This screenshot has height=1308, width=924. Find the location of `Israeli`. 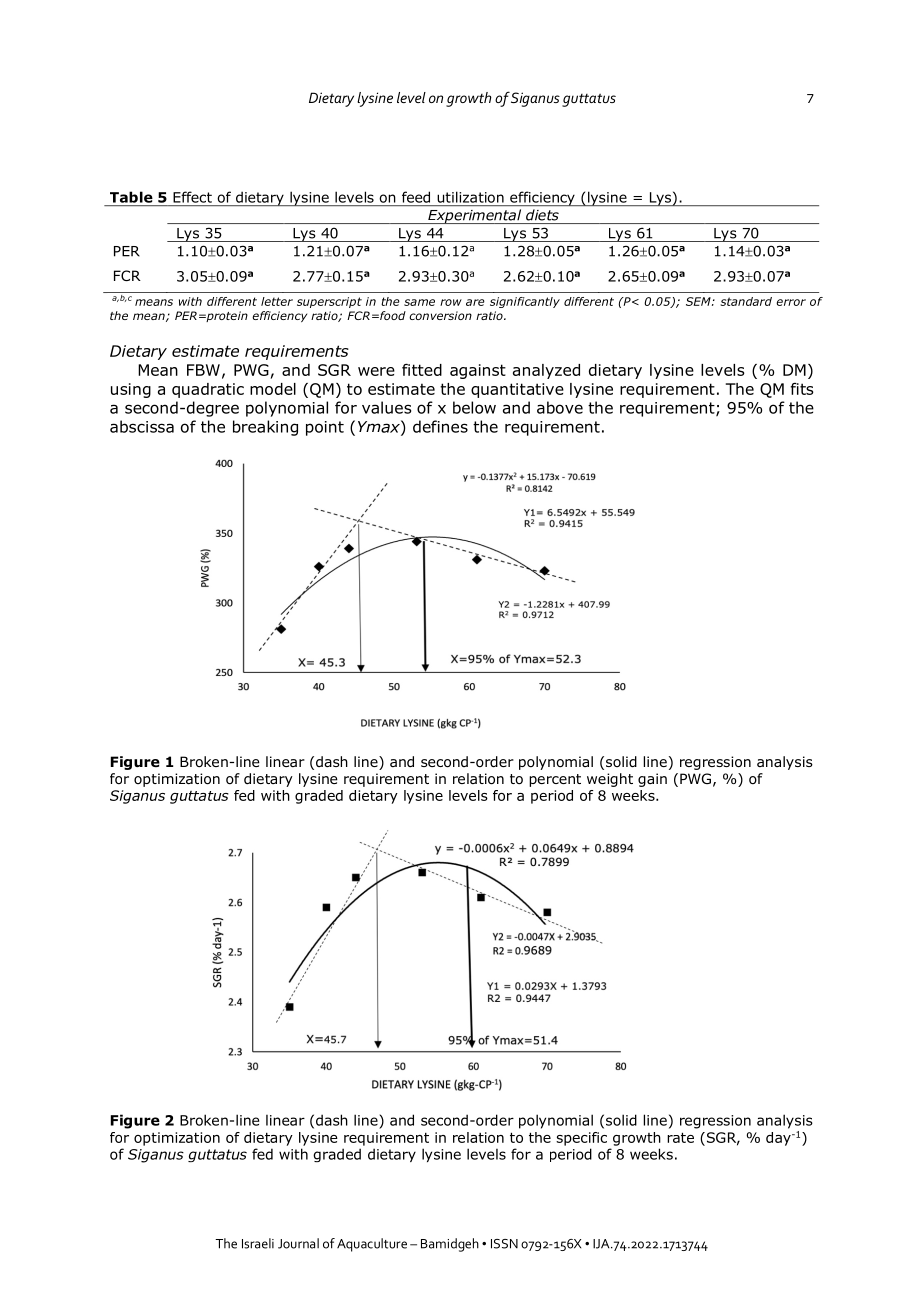

Israeli is located at coordinates (258, 1243).
